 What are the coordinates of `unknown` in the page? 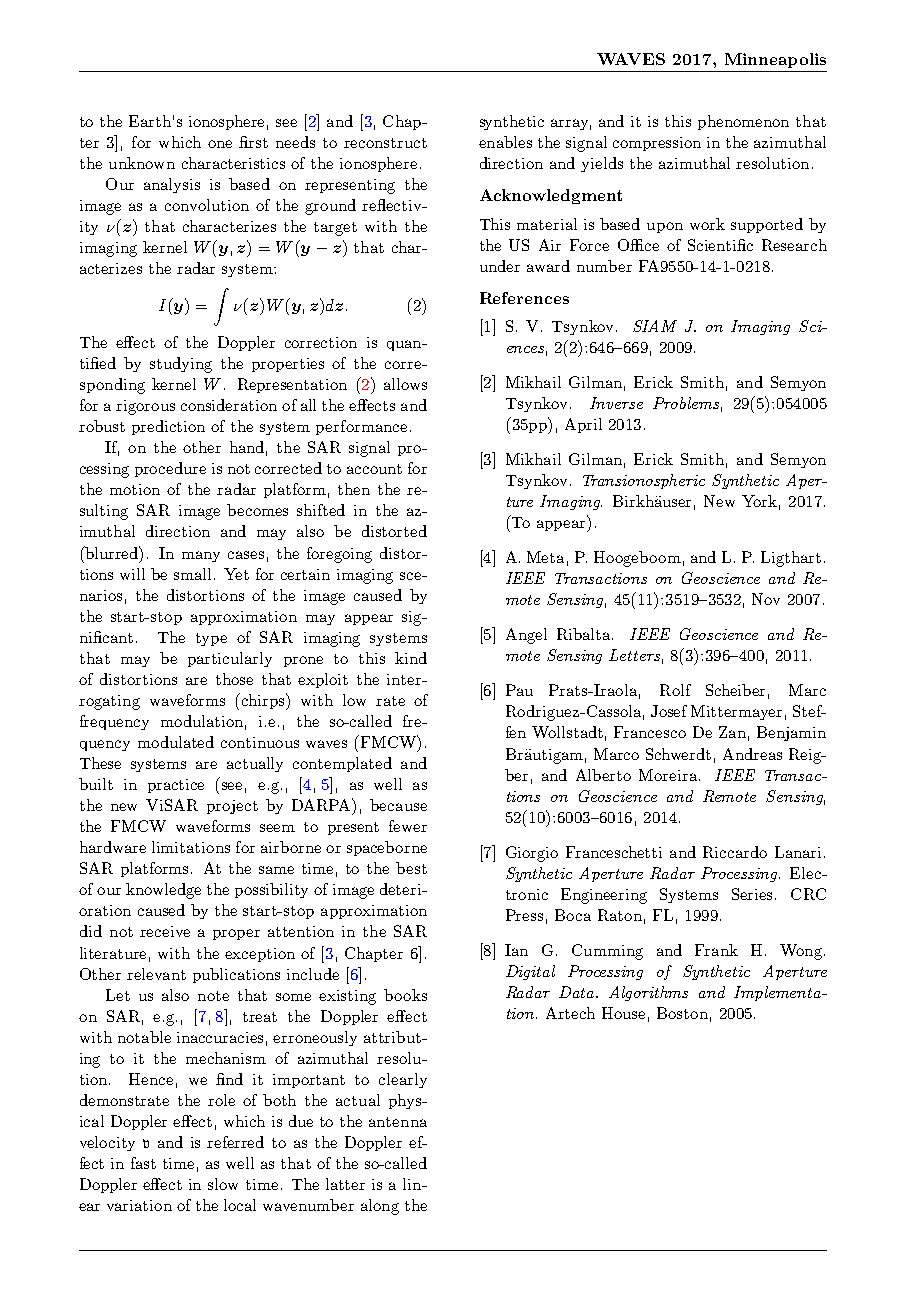 It's located at (142, 163).
